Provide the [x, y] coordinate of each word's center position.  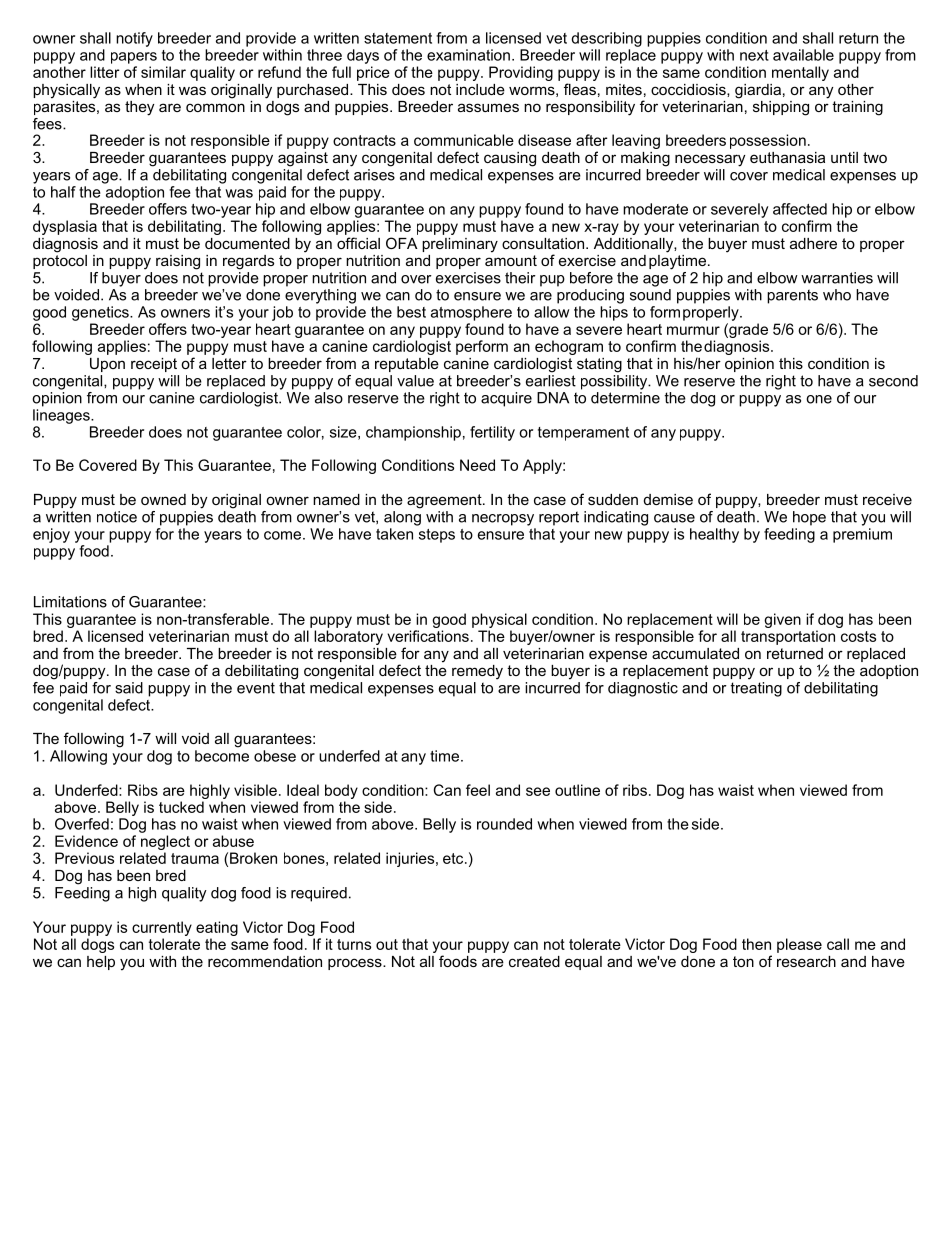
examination [468, 55]
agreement [445, 501]
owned [163, 499]
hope [809, 518]
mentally [800, 73]
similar [163, 72]
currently [162, 928]
